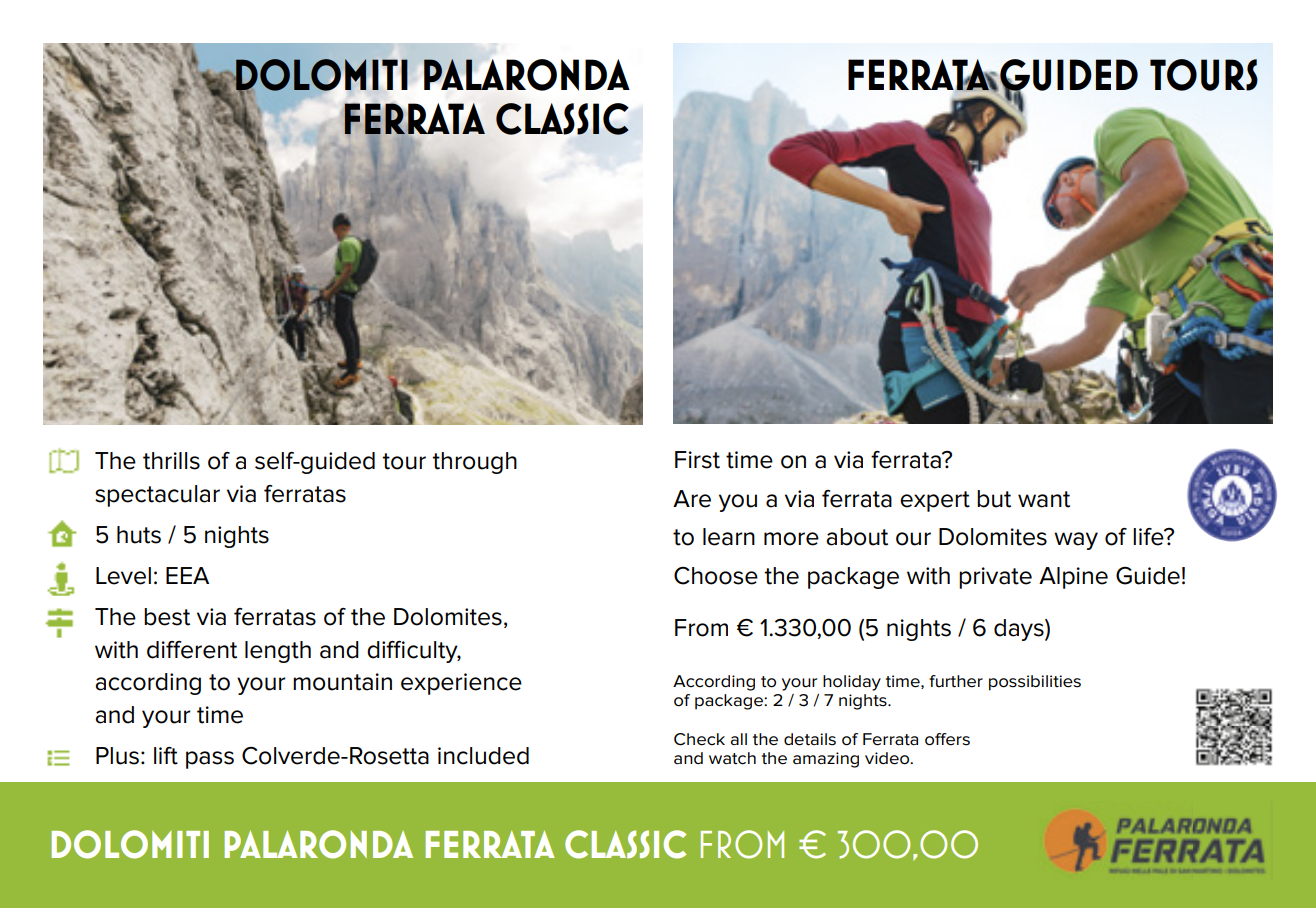  Describe the element at coordinates (888, 758) in the screenshot. I see `video` at that location.
